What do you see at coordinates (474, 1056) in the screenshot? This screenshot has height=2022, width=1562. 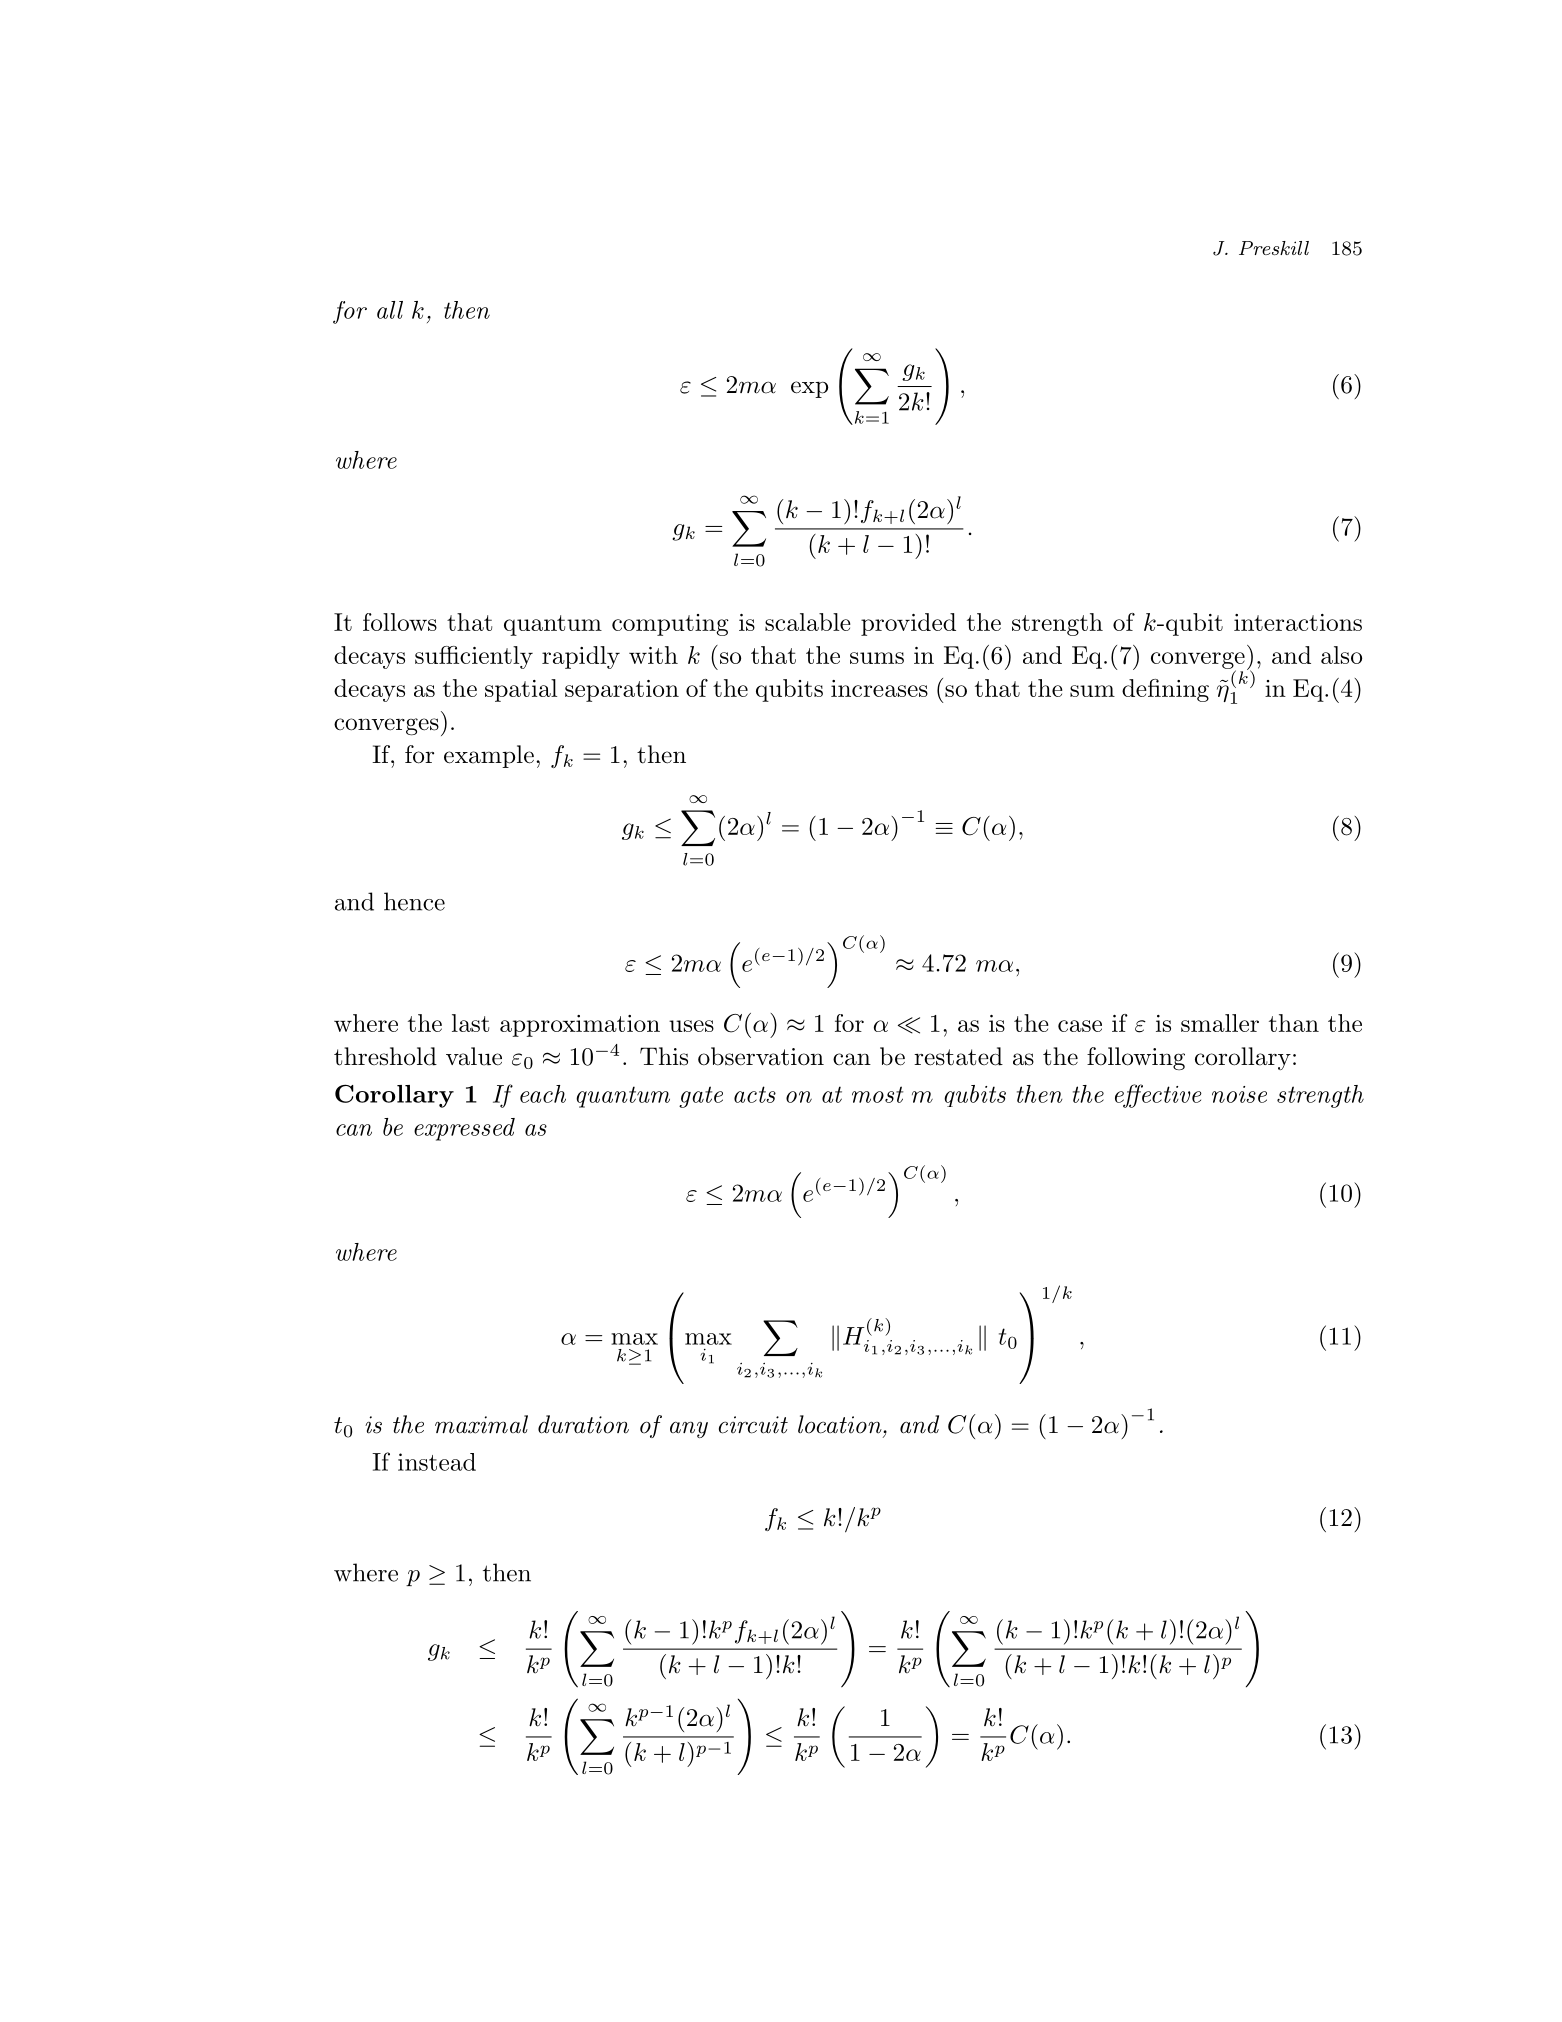 I see `value` at bounding box center [474, 1056].
